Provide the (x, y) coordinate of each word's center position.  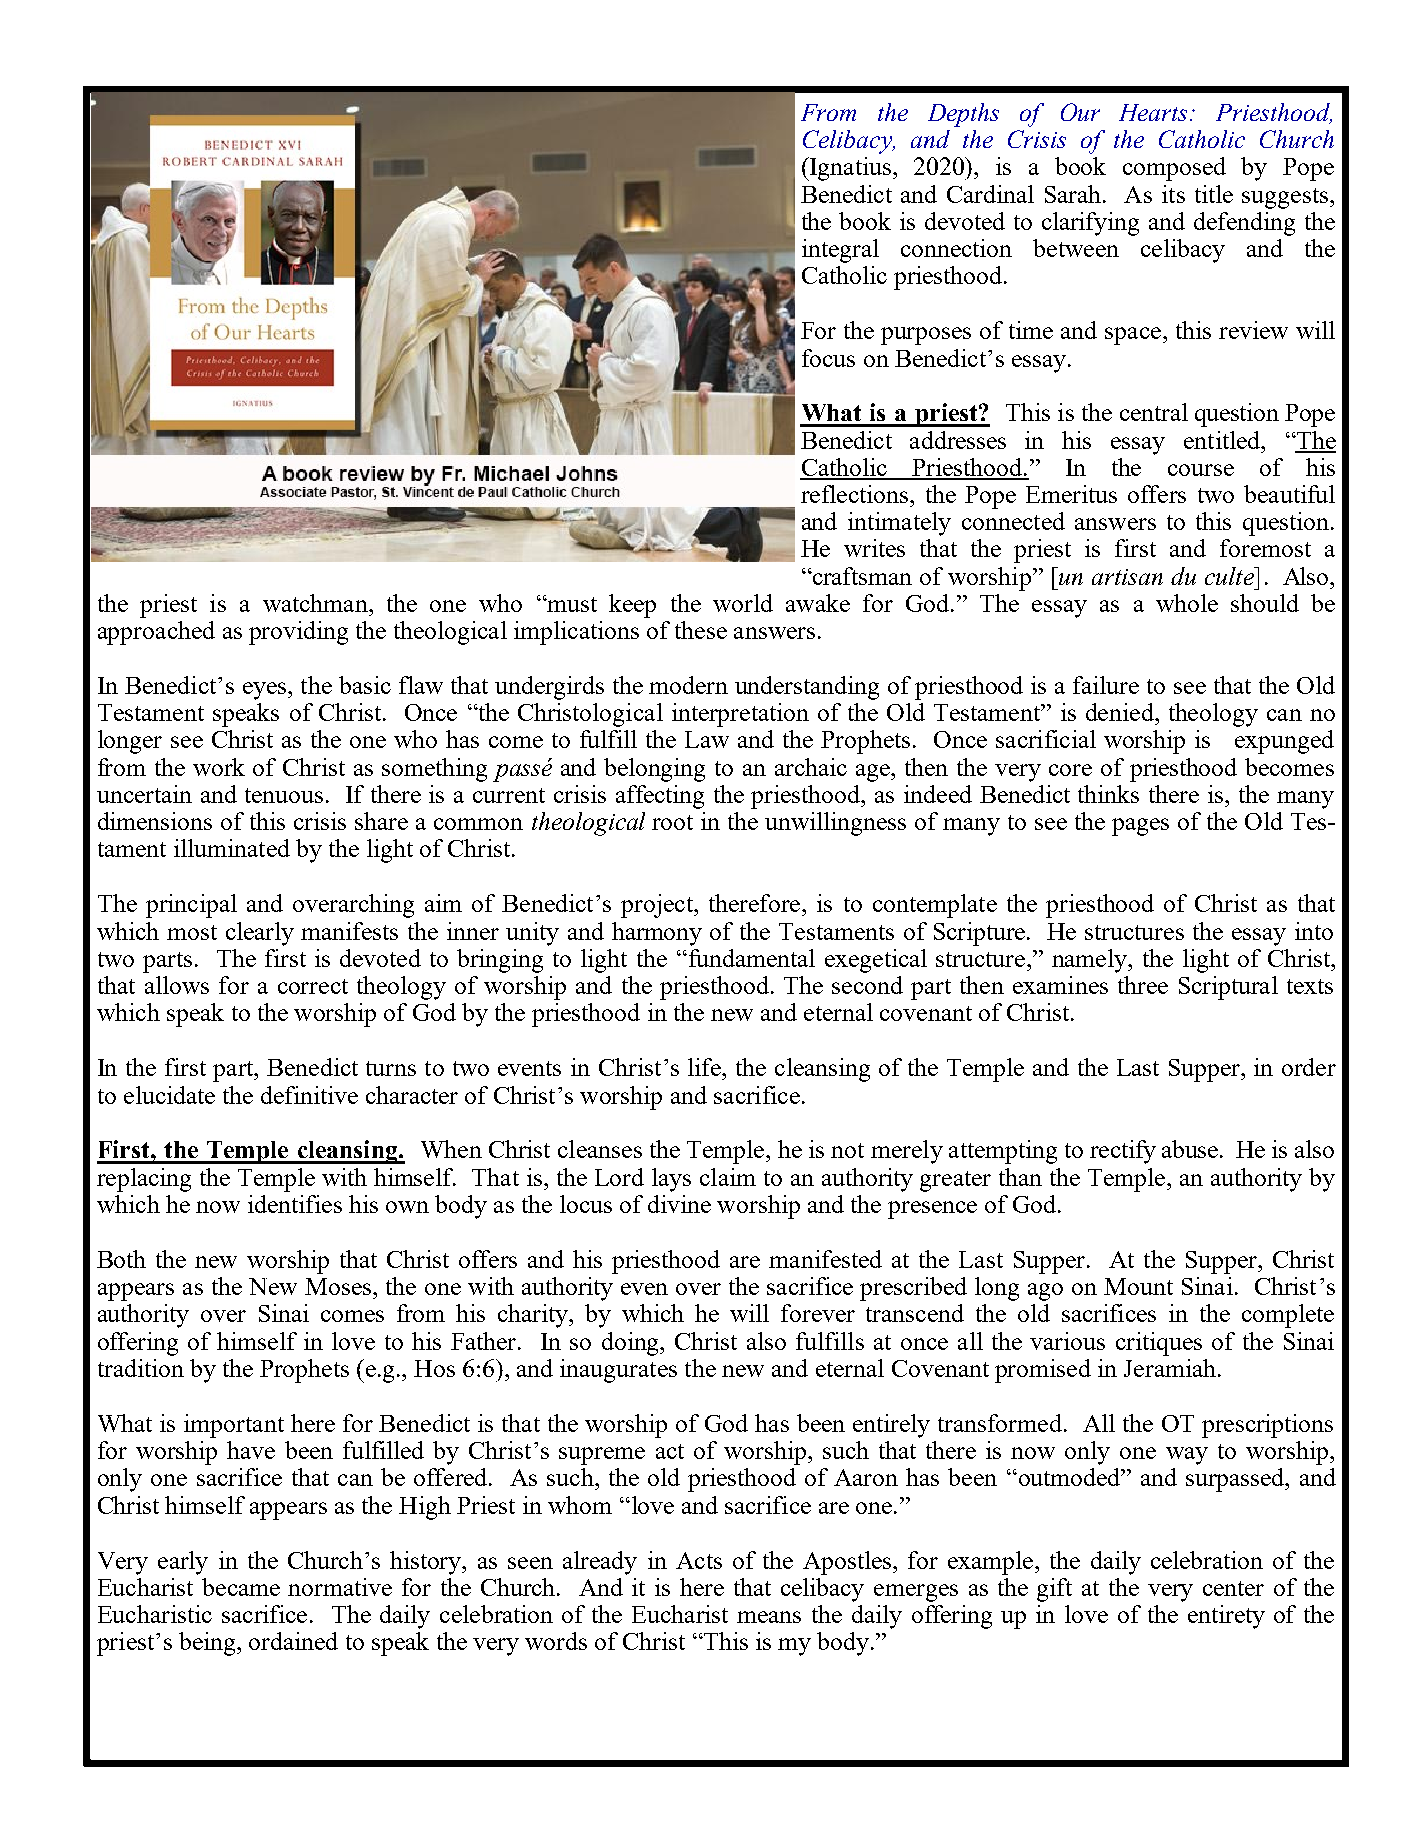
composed (1174, 169)
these (701, 630)
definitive (309, 1095)
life (706, 1067)
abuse (1190, 1149)
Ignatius (851, 169)
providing (298, 633)
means (769, 1617)
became (241, 1587)
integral (840, 251)
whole (1187, 603)
